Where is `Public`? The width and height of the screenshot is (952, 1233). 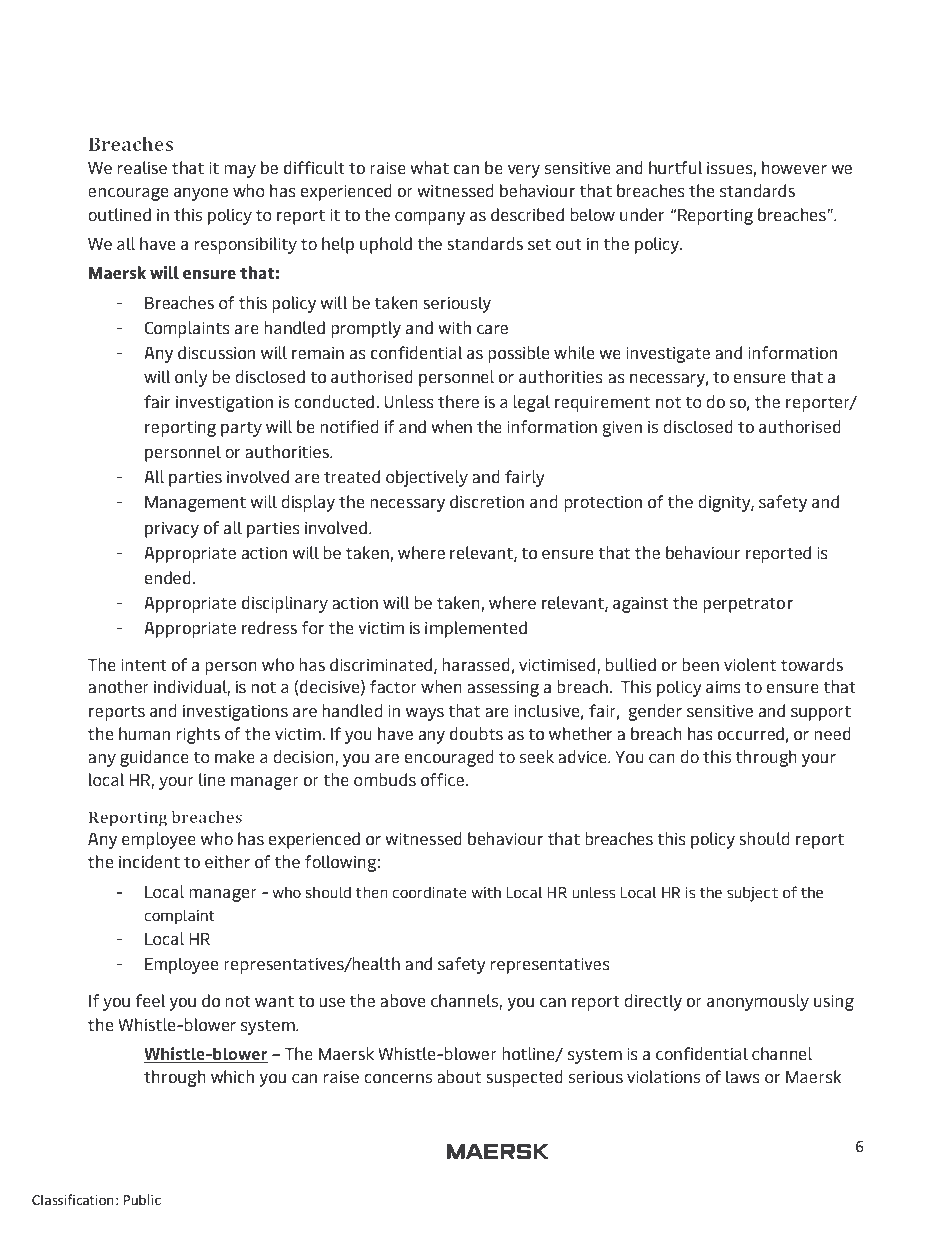 Public is located at coordinates (142, 1199).
